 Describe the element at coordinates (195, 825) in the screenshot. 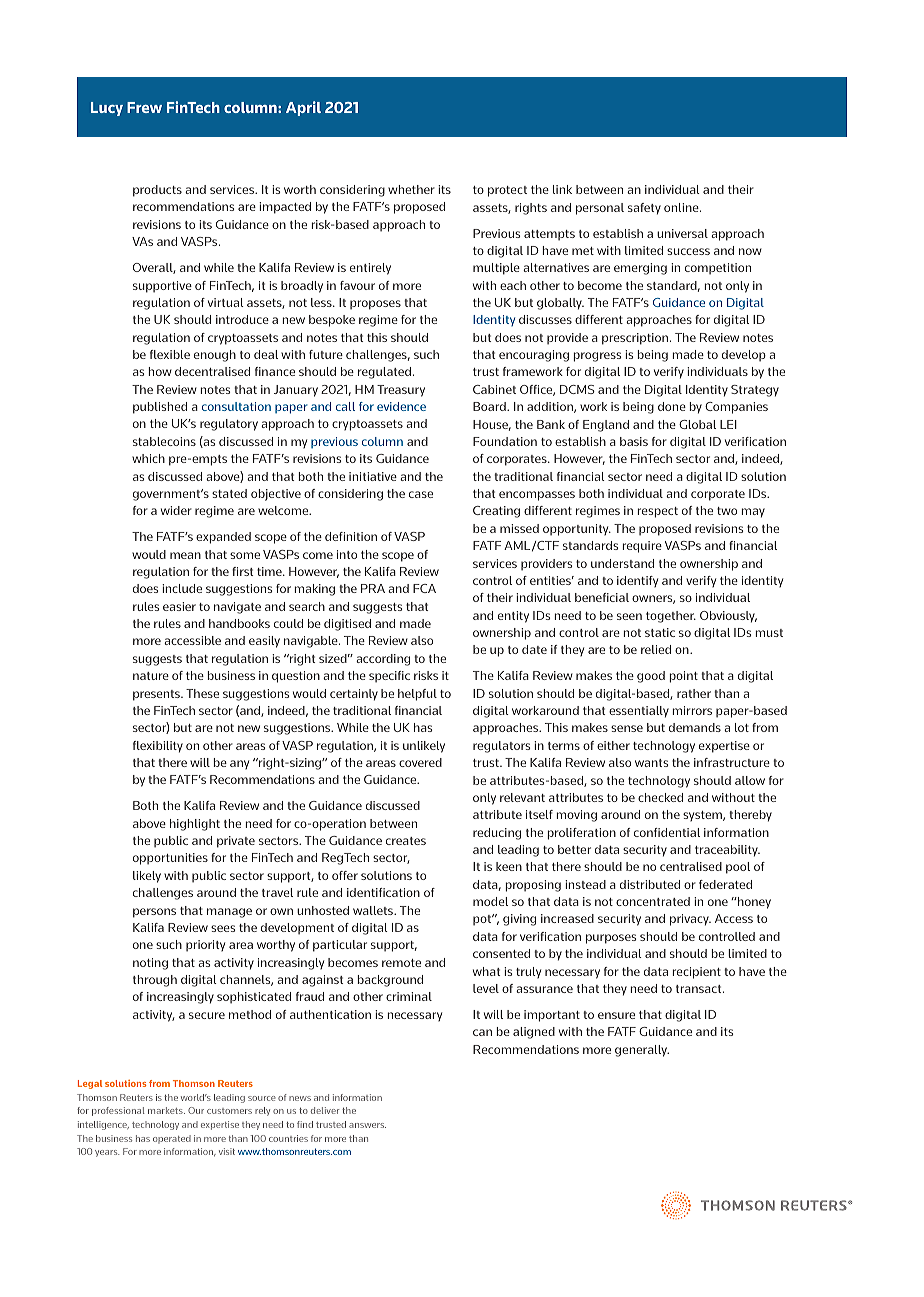

I see `highlight` at that location.
